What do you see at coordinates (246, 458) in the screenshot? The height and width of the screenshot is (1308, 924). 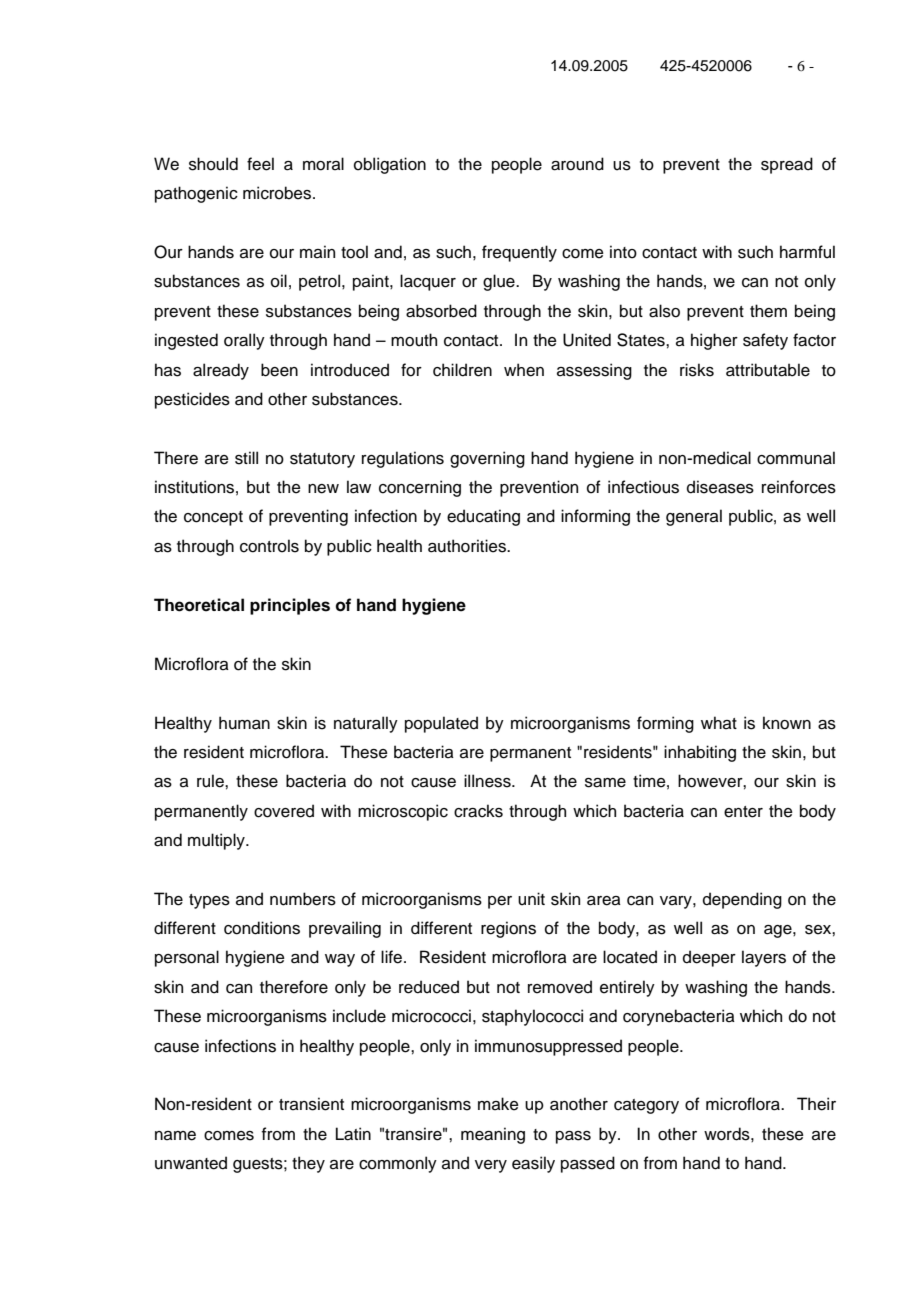 I see `still` at bounding box center [246, 458].
